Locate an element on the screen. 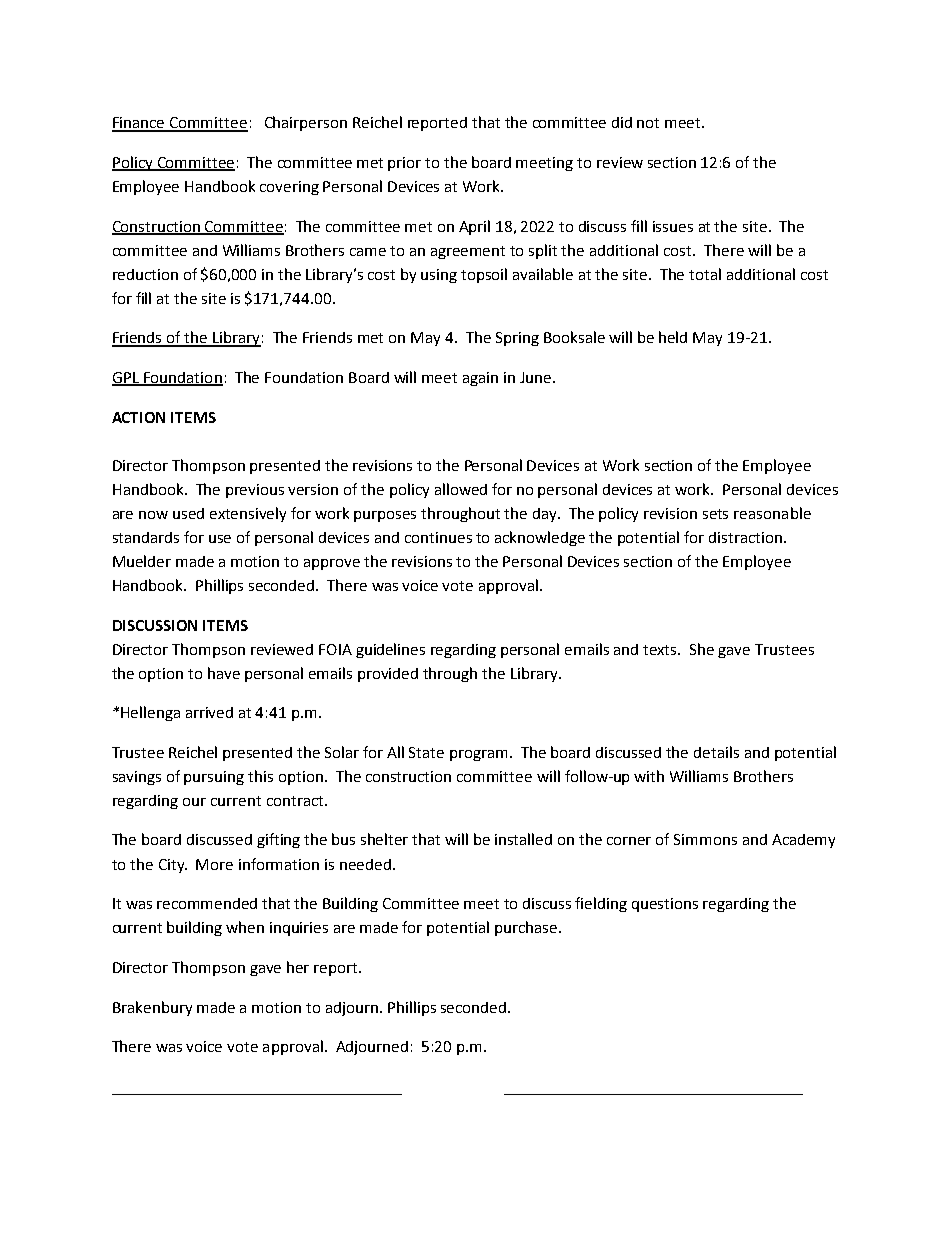 This screenshot has width=952, height=1233. again is located at coordinates (480, 379).
